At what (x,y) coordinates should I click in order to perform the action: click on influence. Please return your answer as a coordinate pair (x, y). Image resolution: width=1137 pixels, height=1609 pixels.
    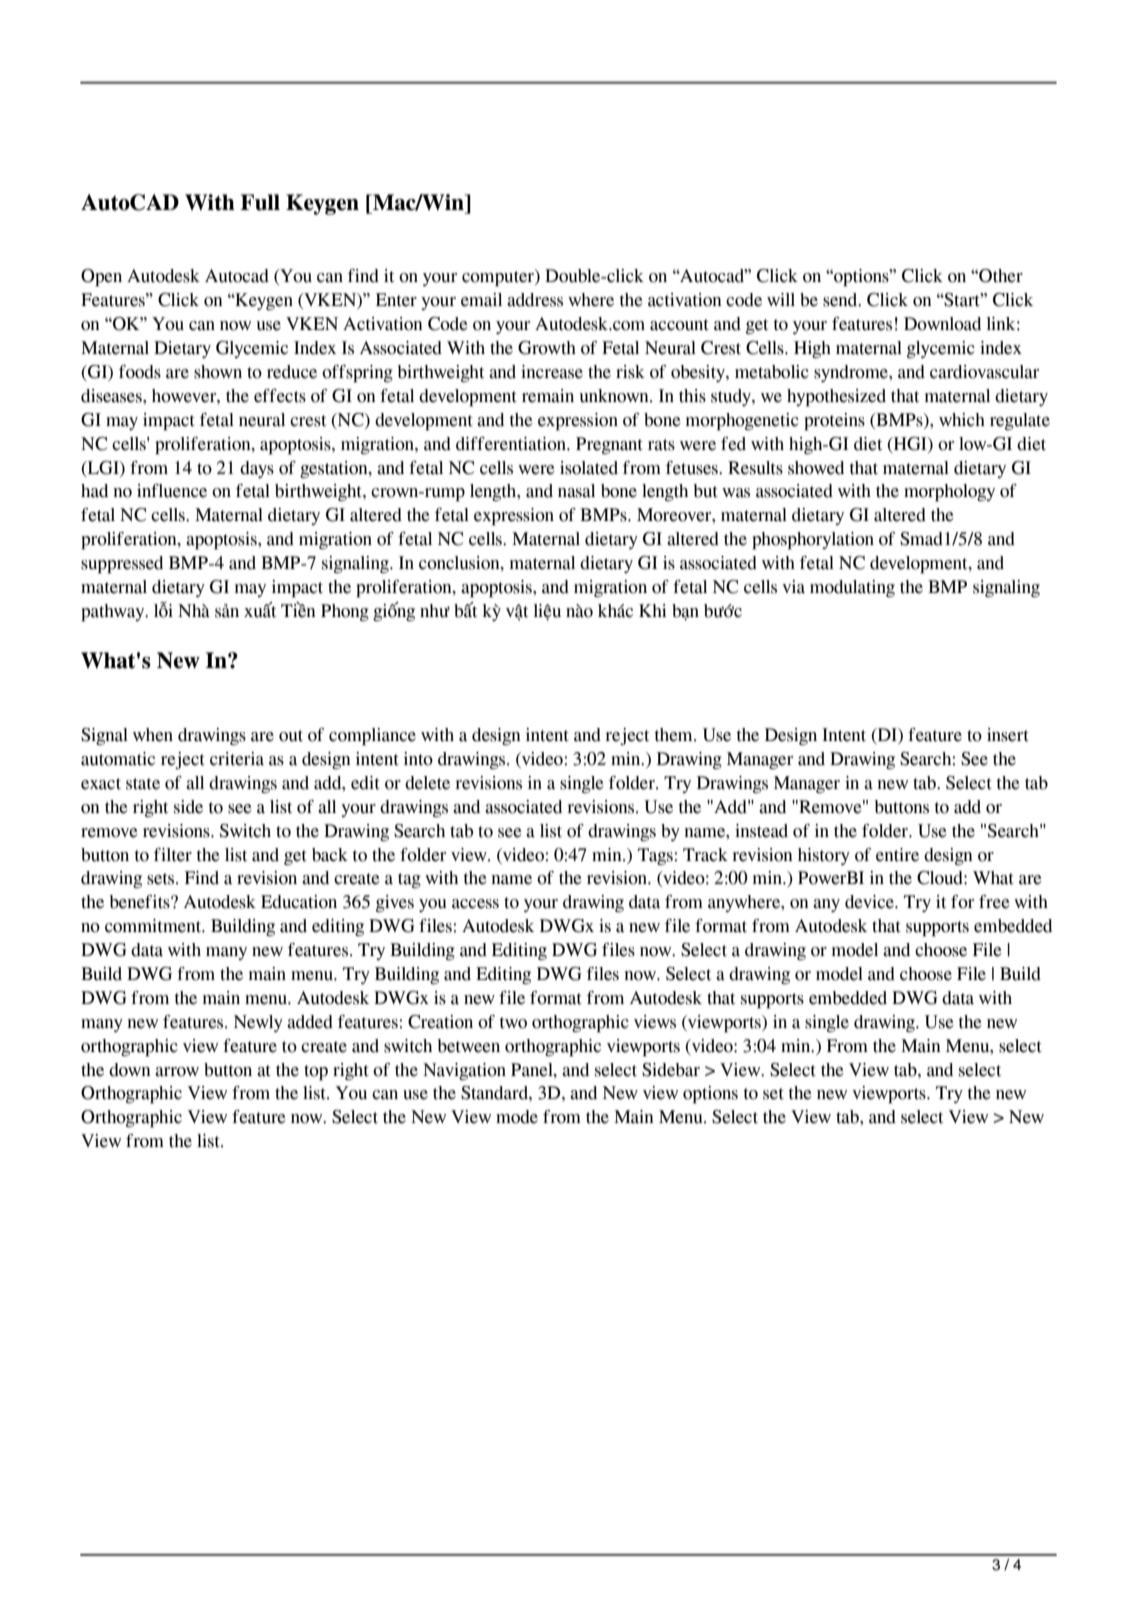
    Looking at the image, I should click on (172, 491).
